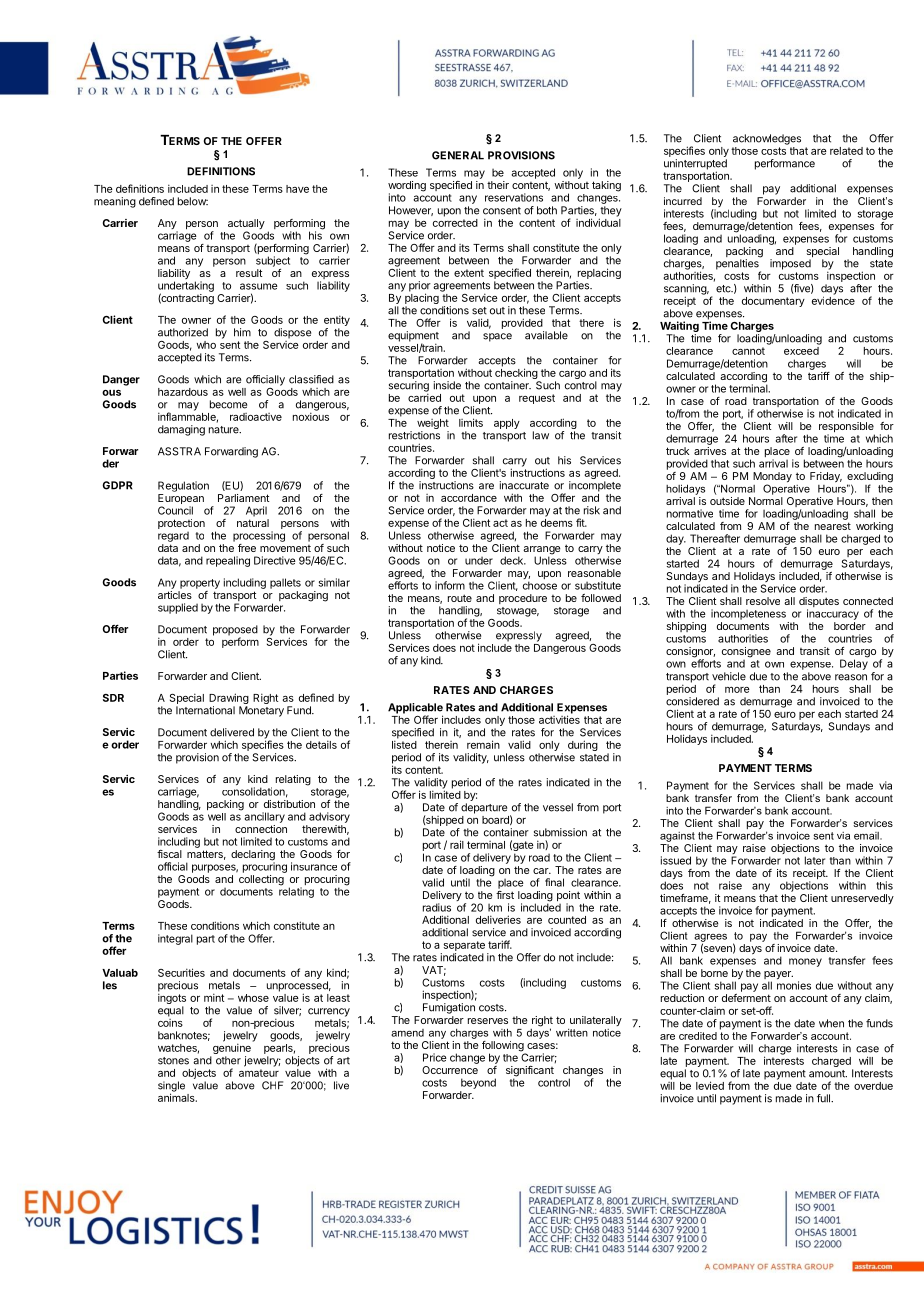  I want to click on stones, so click(173, 1061).
